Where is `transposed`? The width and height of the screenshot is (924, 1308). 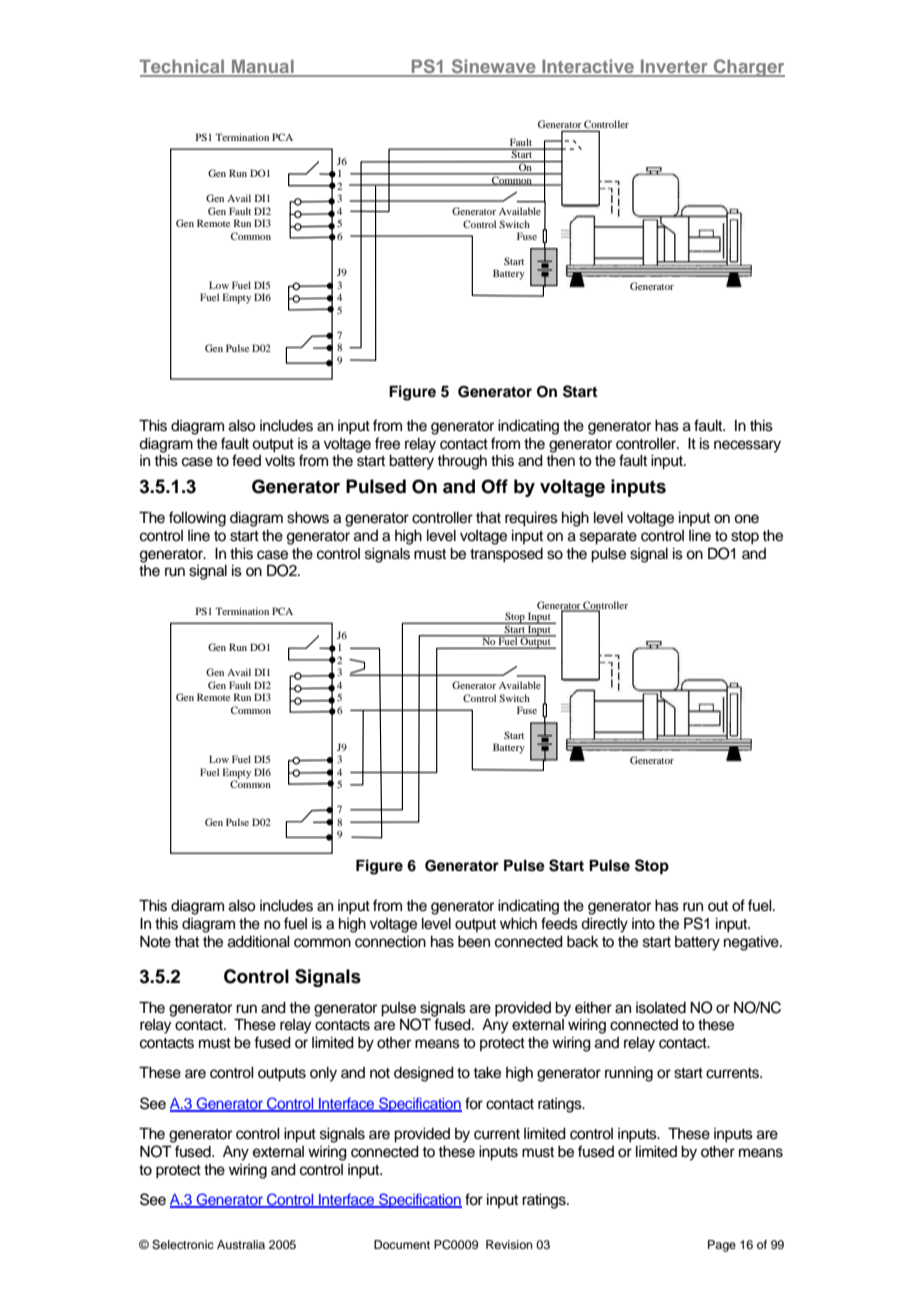 transposed is located at coordinates (506, 555).
